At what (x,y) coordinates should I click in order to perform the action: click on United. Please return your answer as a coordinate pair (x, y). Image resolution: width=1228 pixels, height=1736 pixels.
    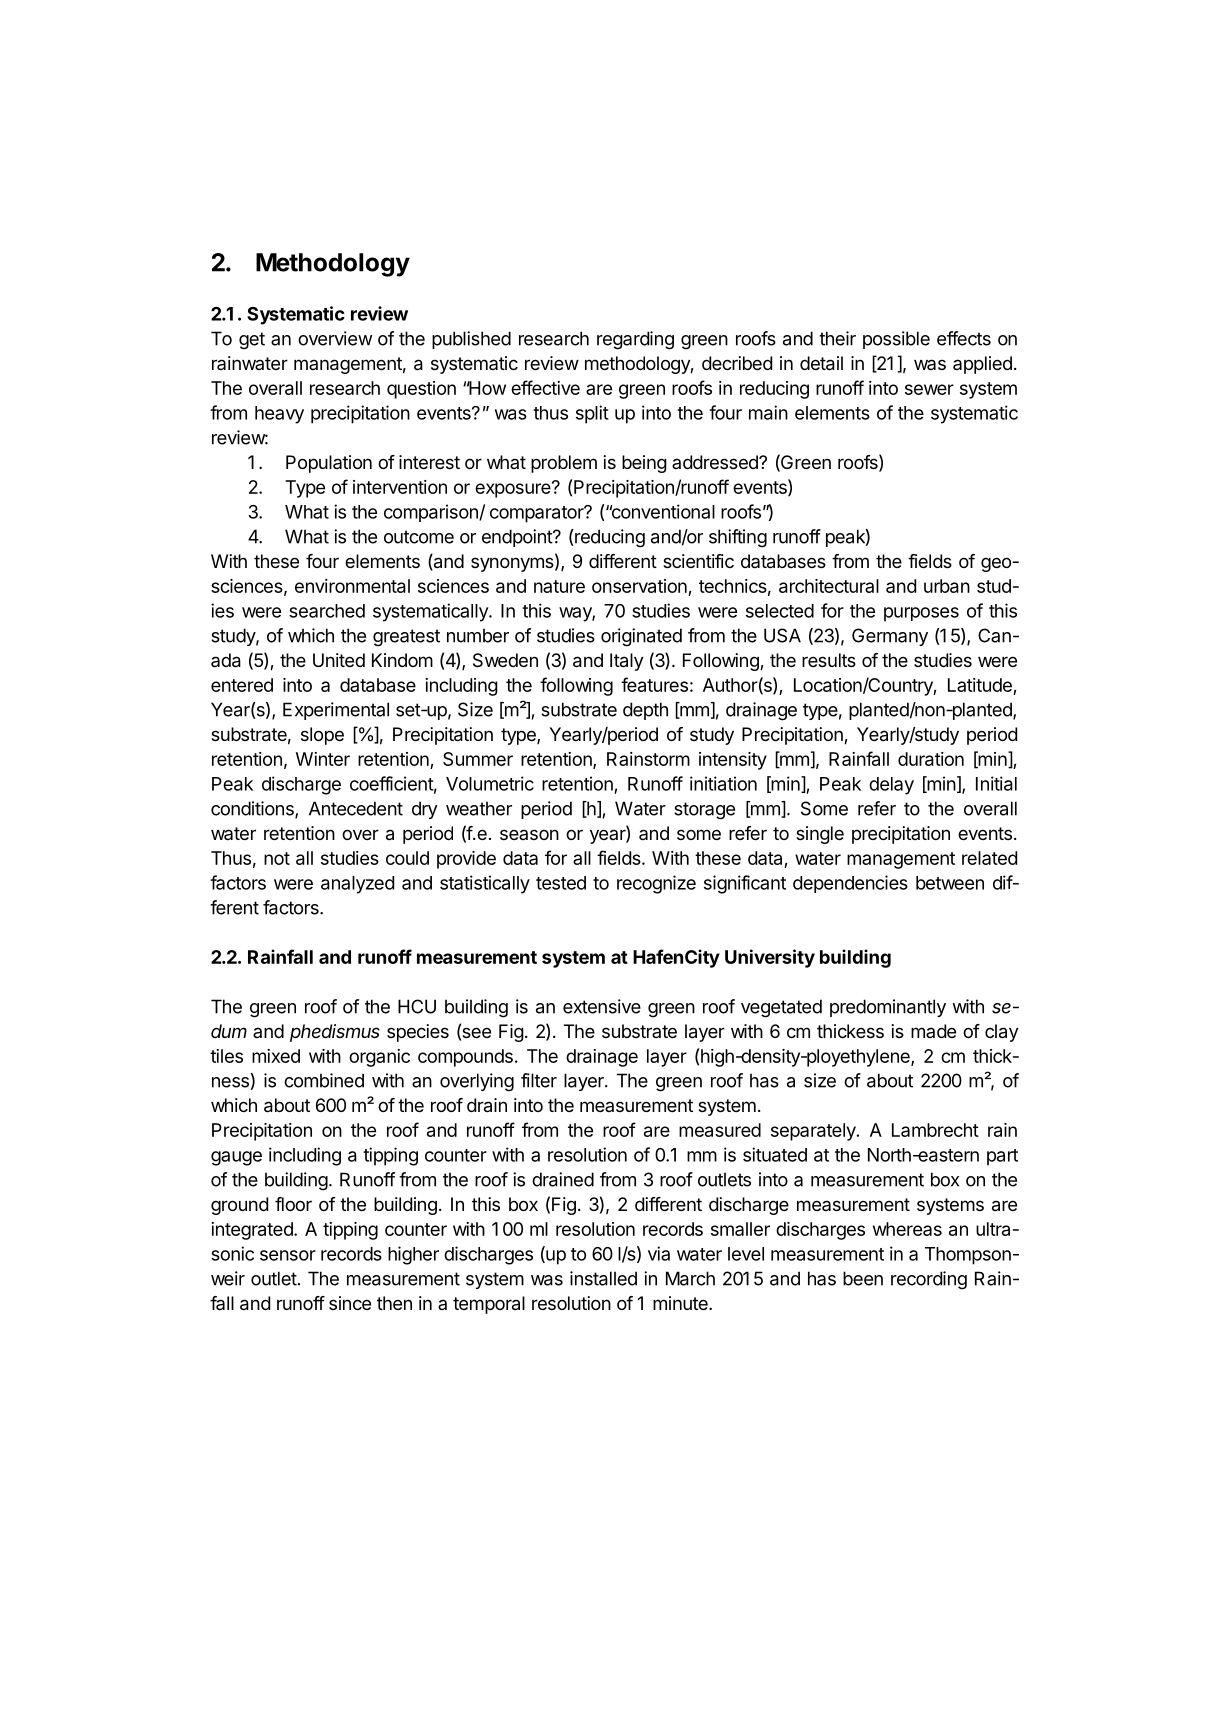
    Looking at the image, I should click on (339, 660).
